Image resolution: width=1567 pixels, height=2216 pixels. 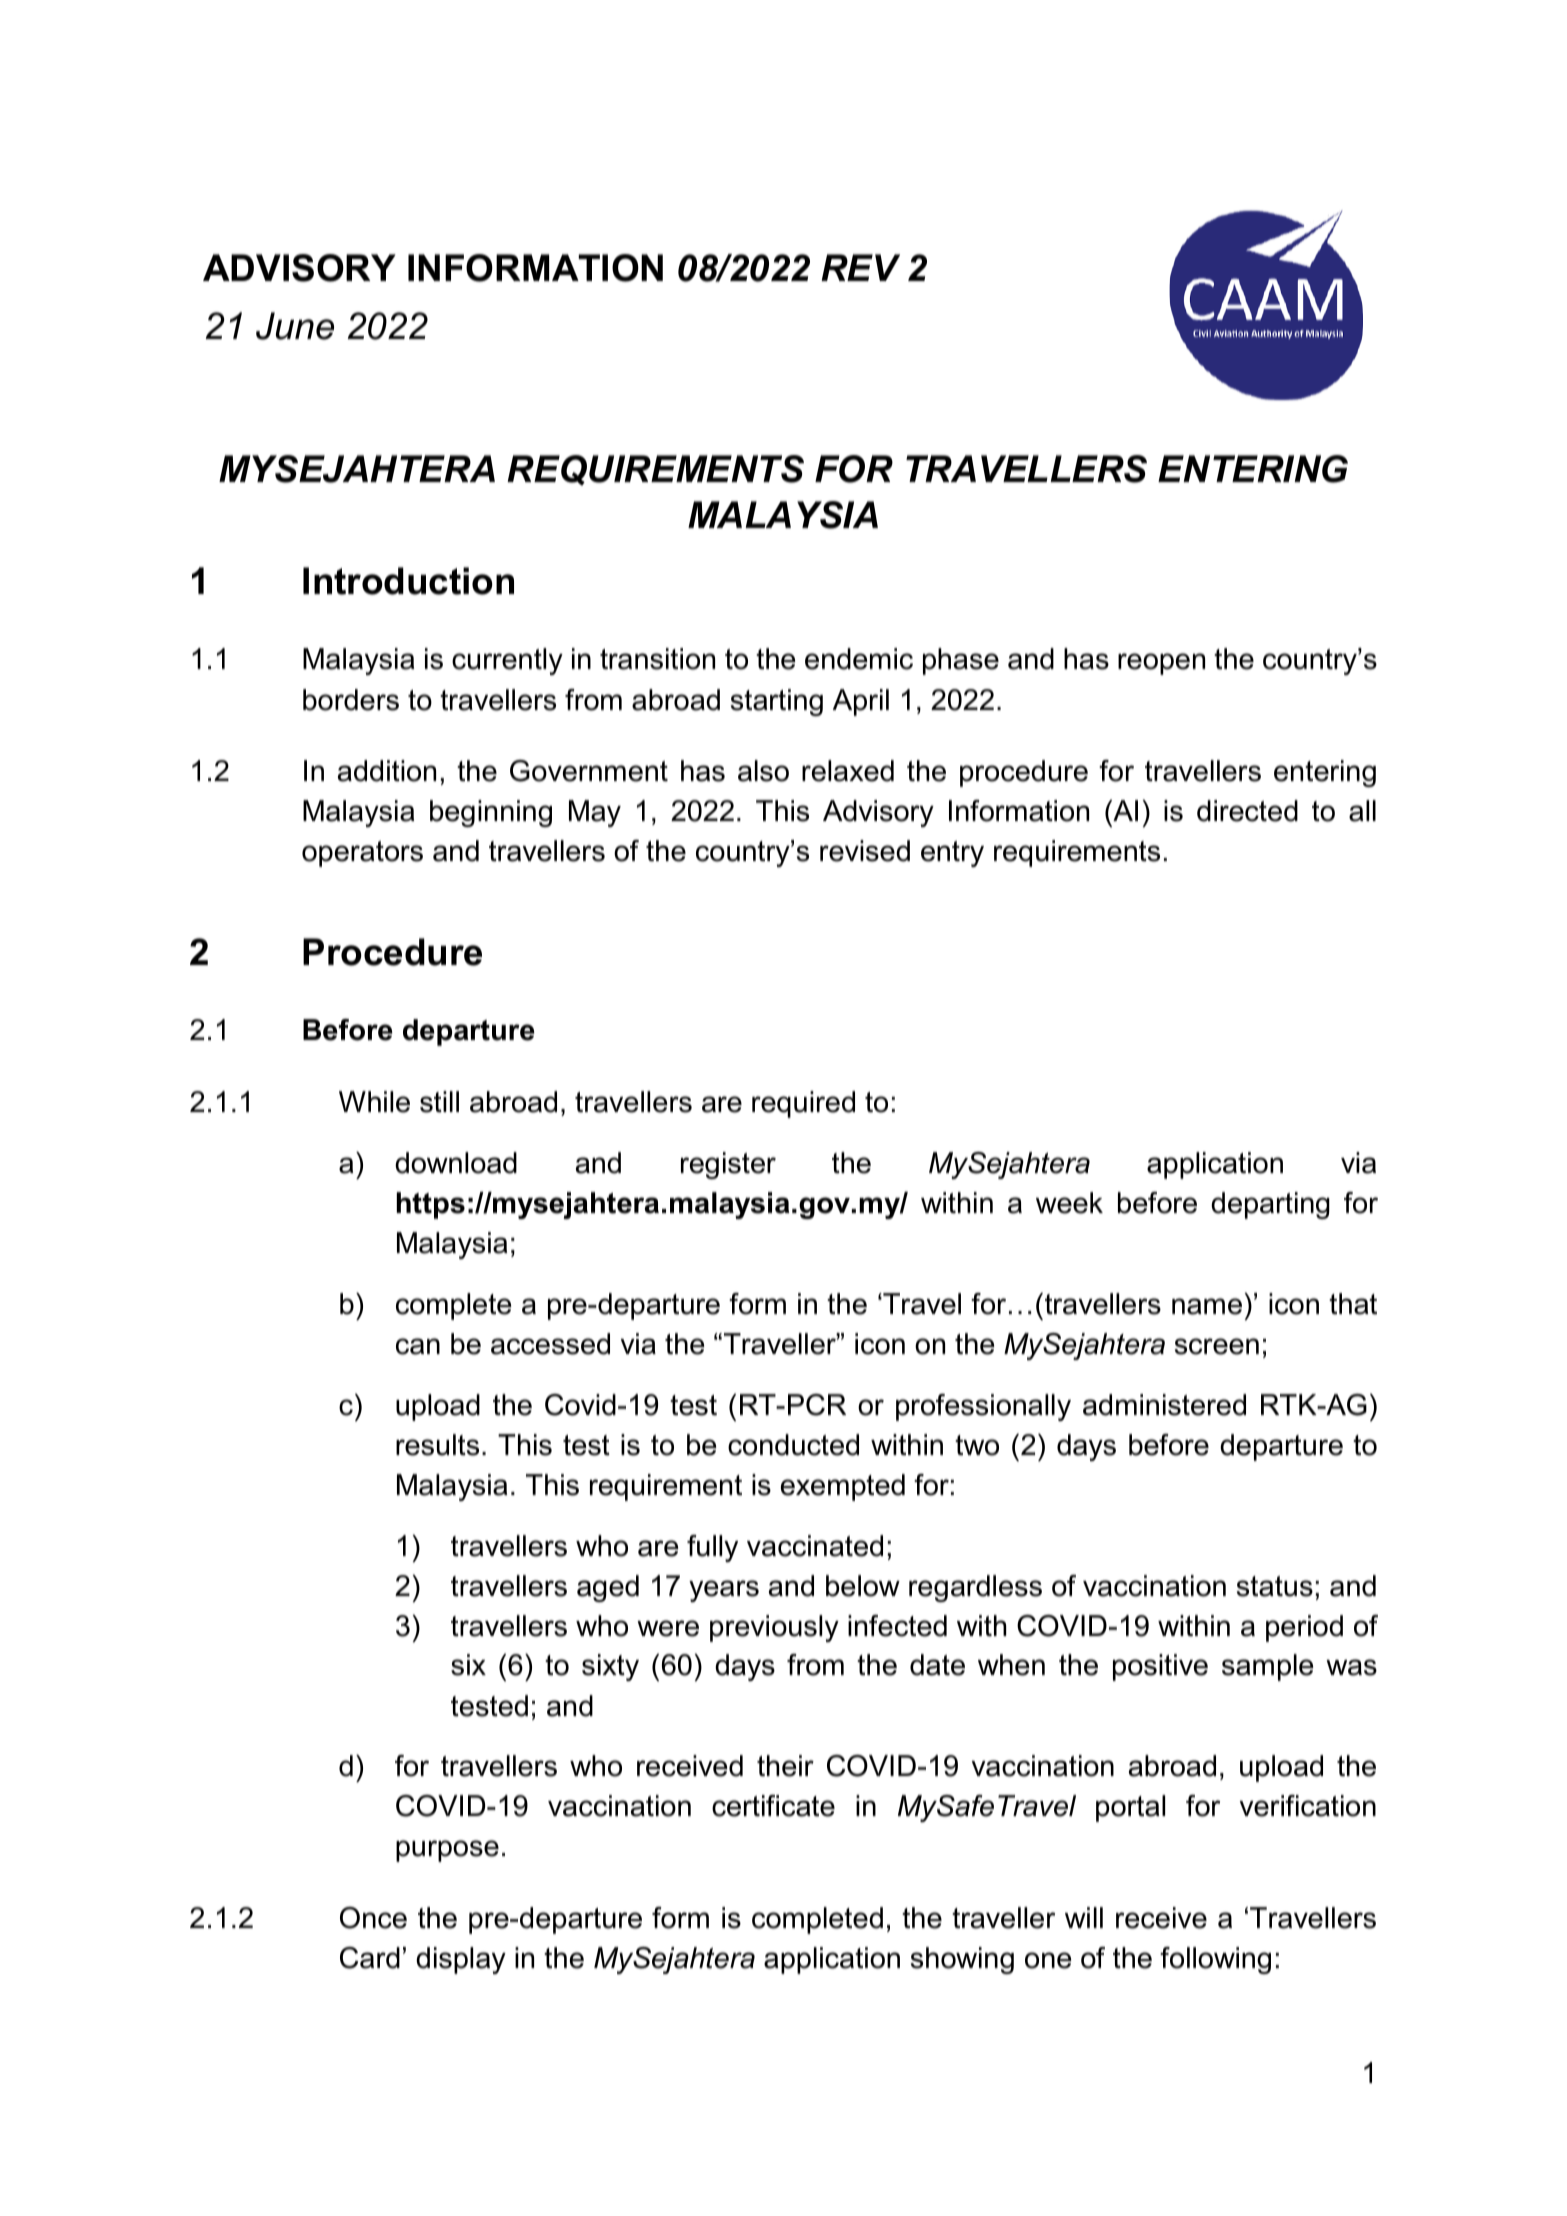 What do you see at coordinates (793, 1445) in the document?
I see `conducted` at bounding box center [793, 1445].
